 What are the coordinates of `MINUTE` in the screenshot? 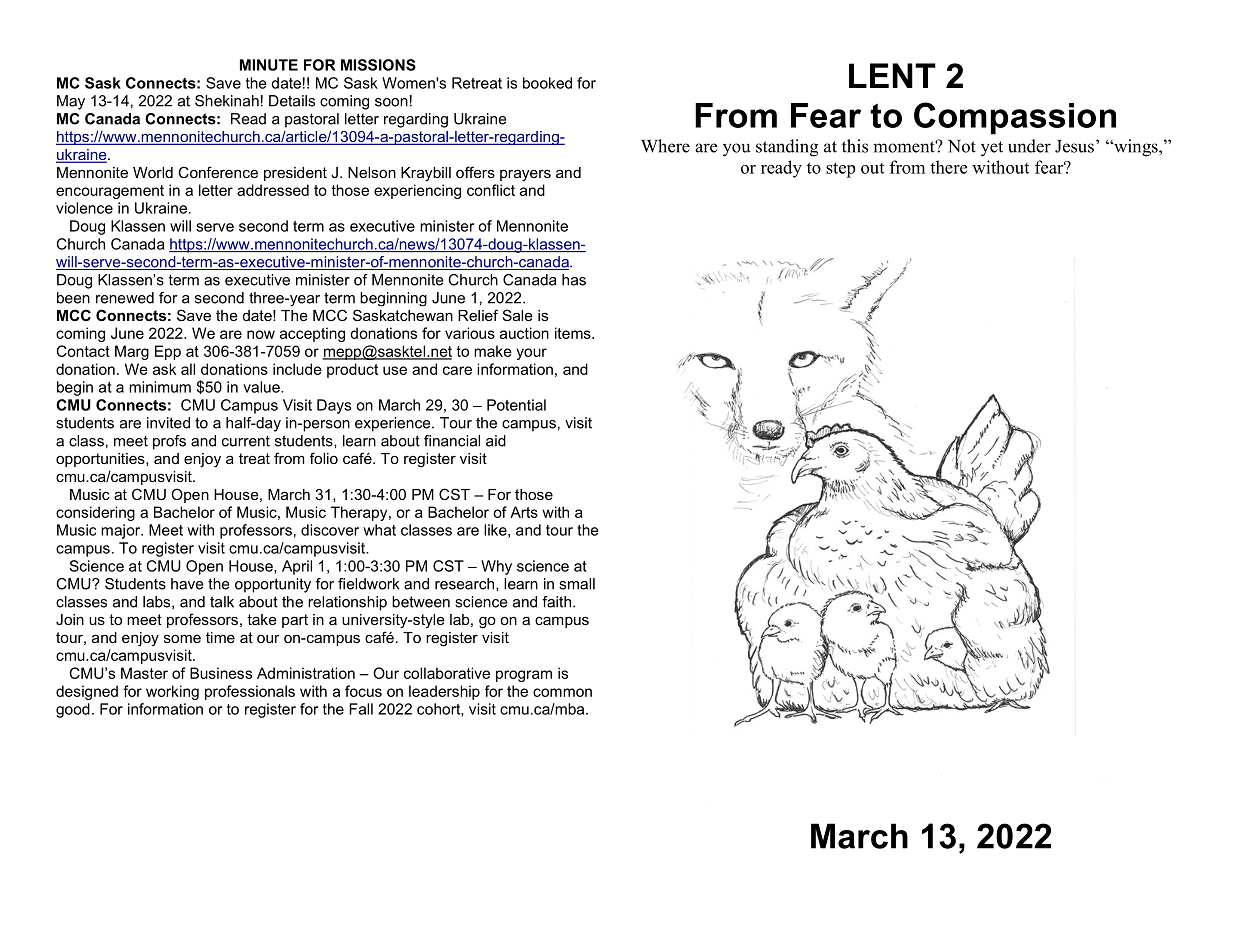 It's located at (269, 65).
